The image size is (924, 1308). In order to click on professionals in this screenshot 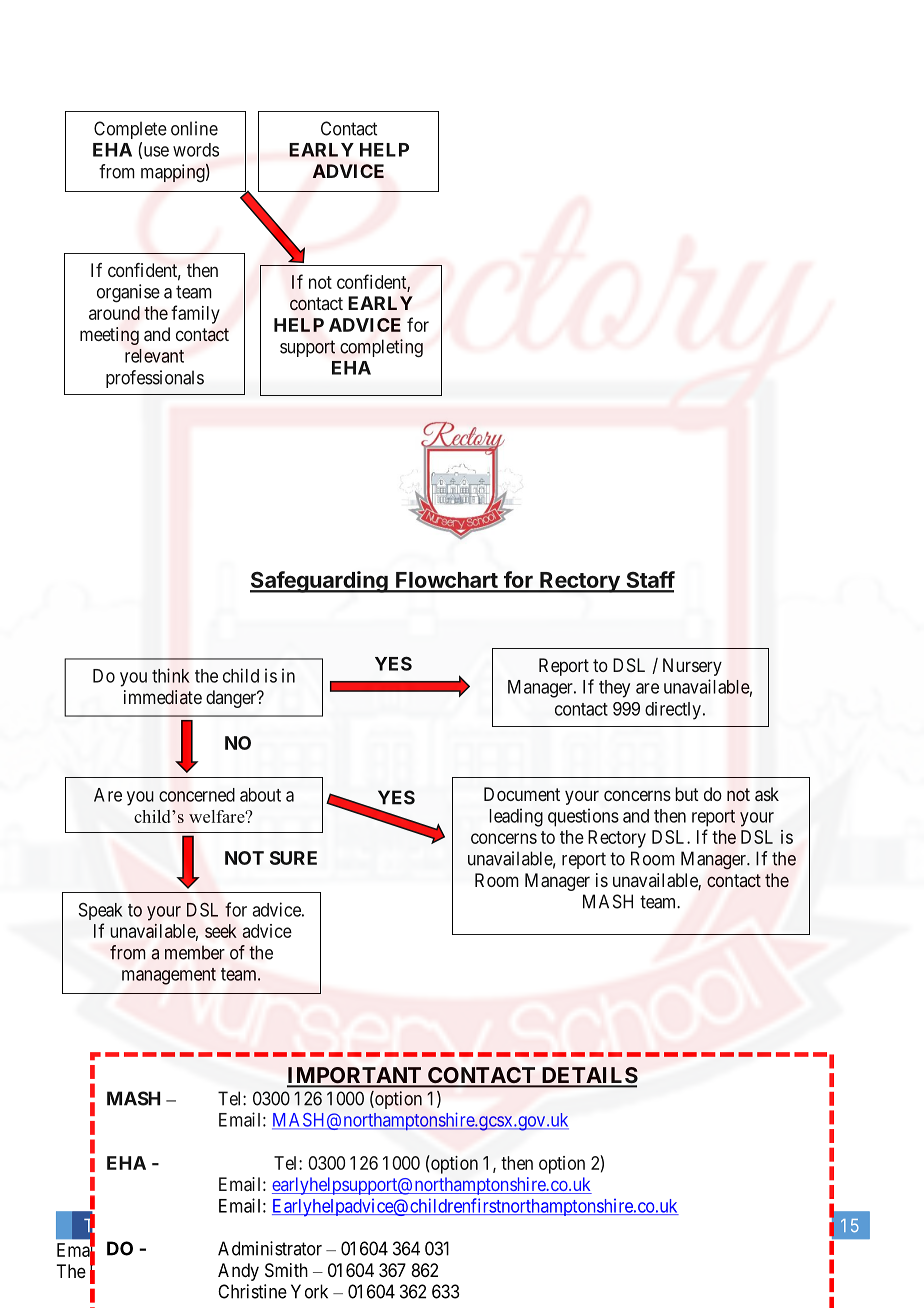, I will do `click(155, 379)`.
